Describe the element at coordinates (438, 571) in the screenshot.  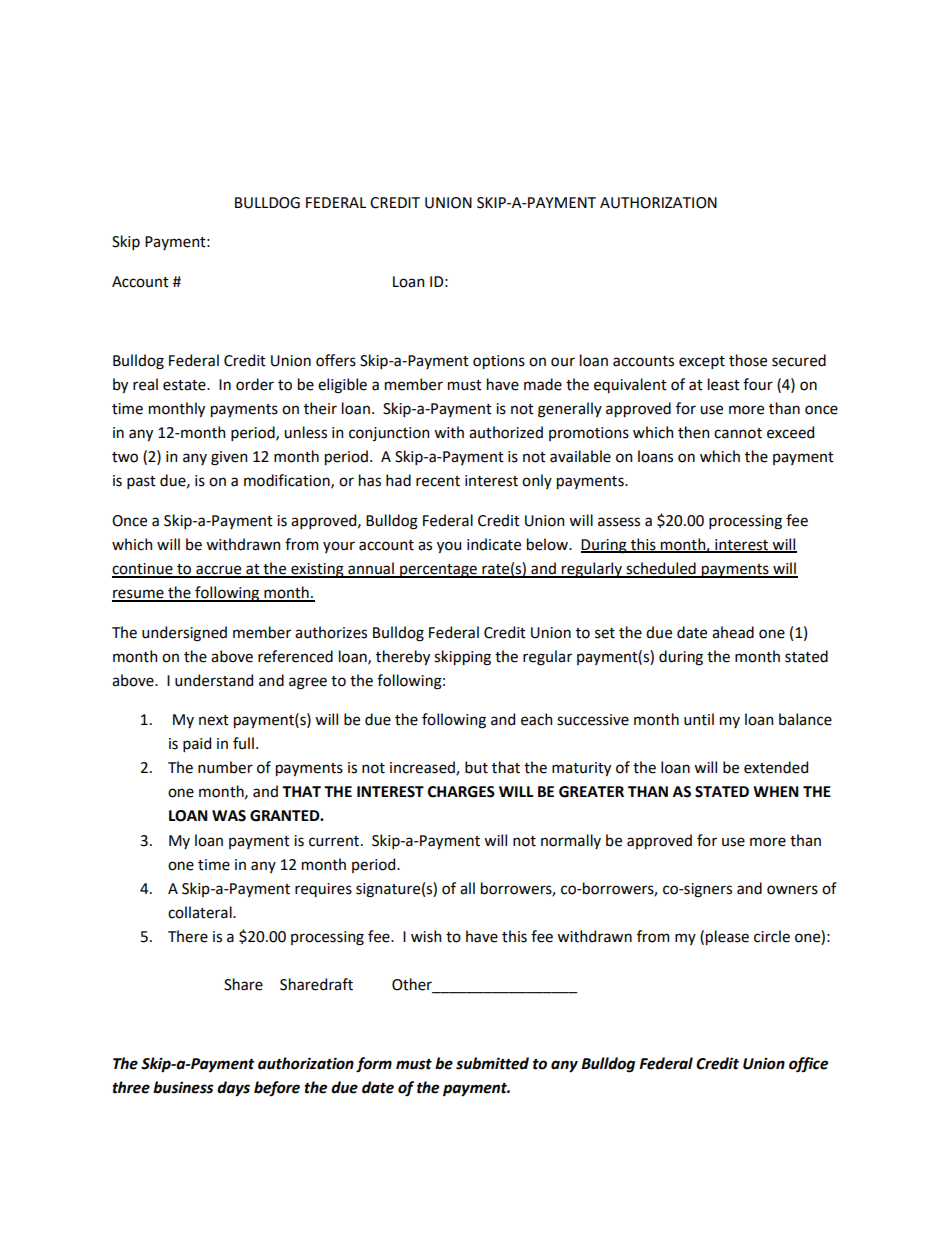
I see `percentage` at that location.
